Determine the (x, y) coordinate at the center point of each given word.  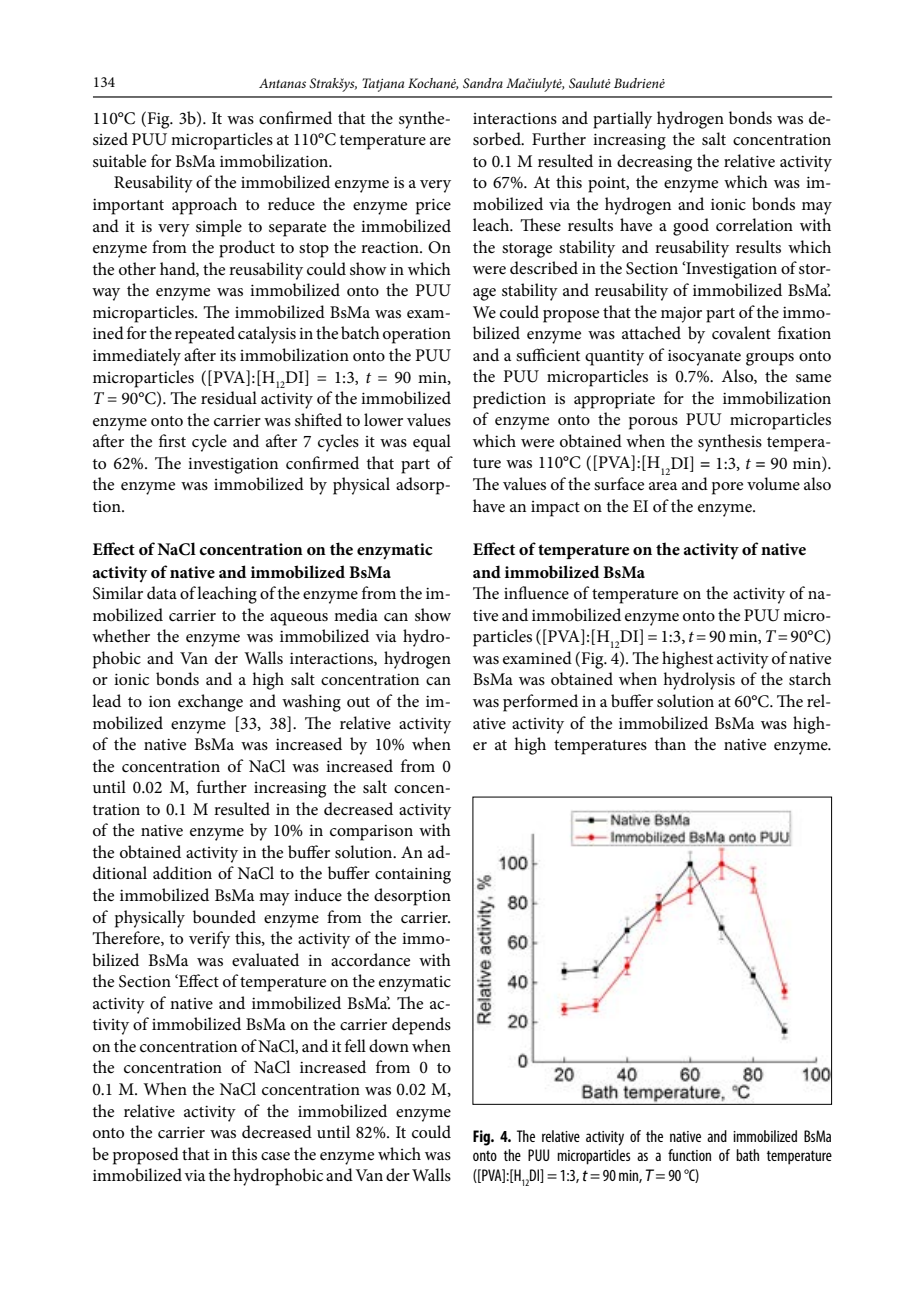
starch (810, 678)
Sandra (483, 83)
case (275, 1156)
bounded (224, 916)
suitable (119, 160)
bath (747, 1155)
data (162, 592)
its (228, 355)
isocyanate (704, 358)
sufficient (548, 354)
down (389, 1045)
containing (413, 875)
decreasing (654, 163)
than (670, 743)
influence (536, 593)
